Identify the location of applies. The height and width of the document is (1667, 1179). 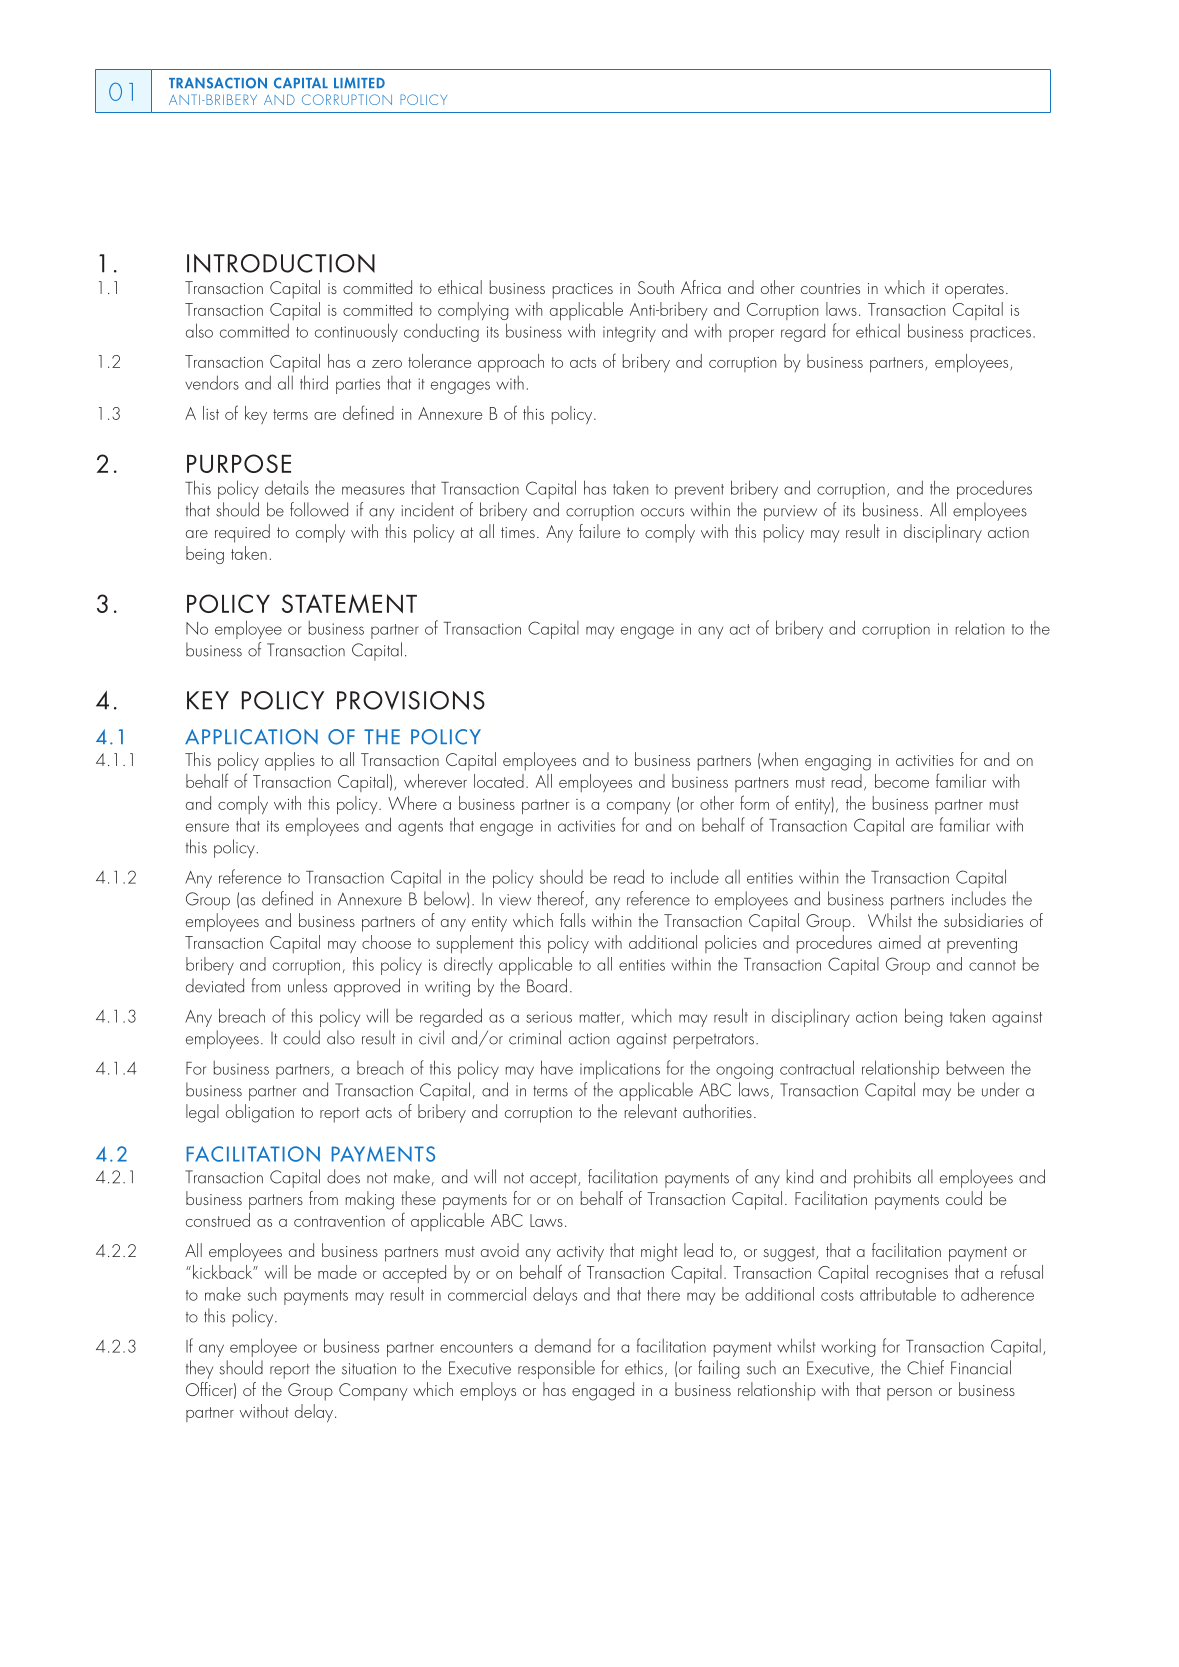
(290, 761).
